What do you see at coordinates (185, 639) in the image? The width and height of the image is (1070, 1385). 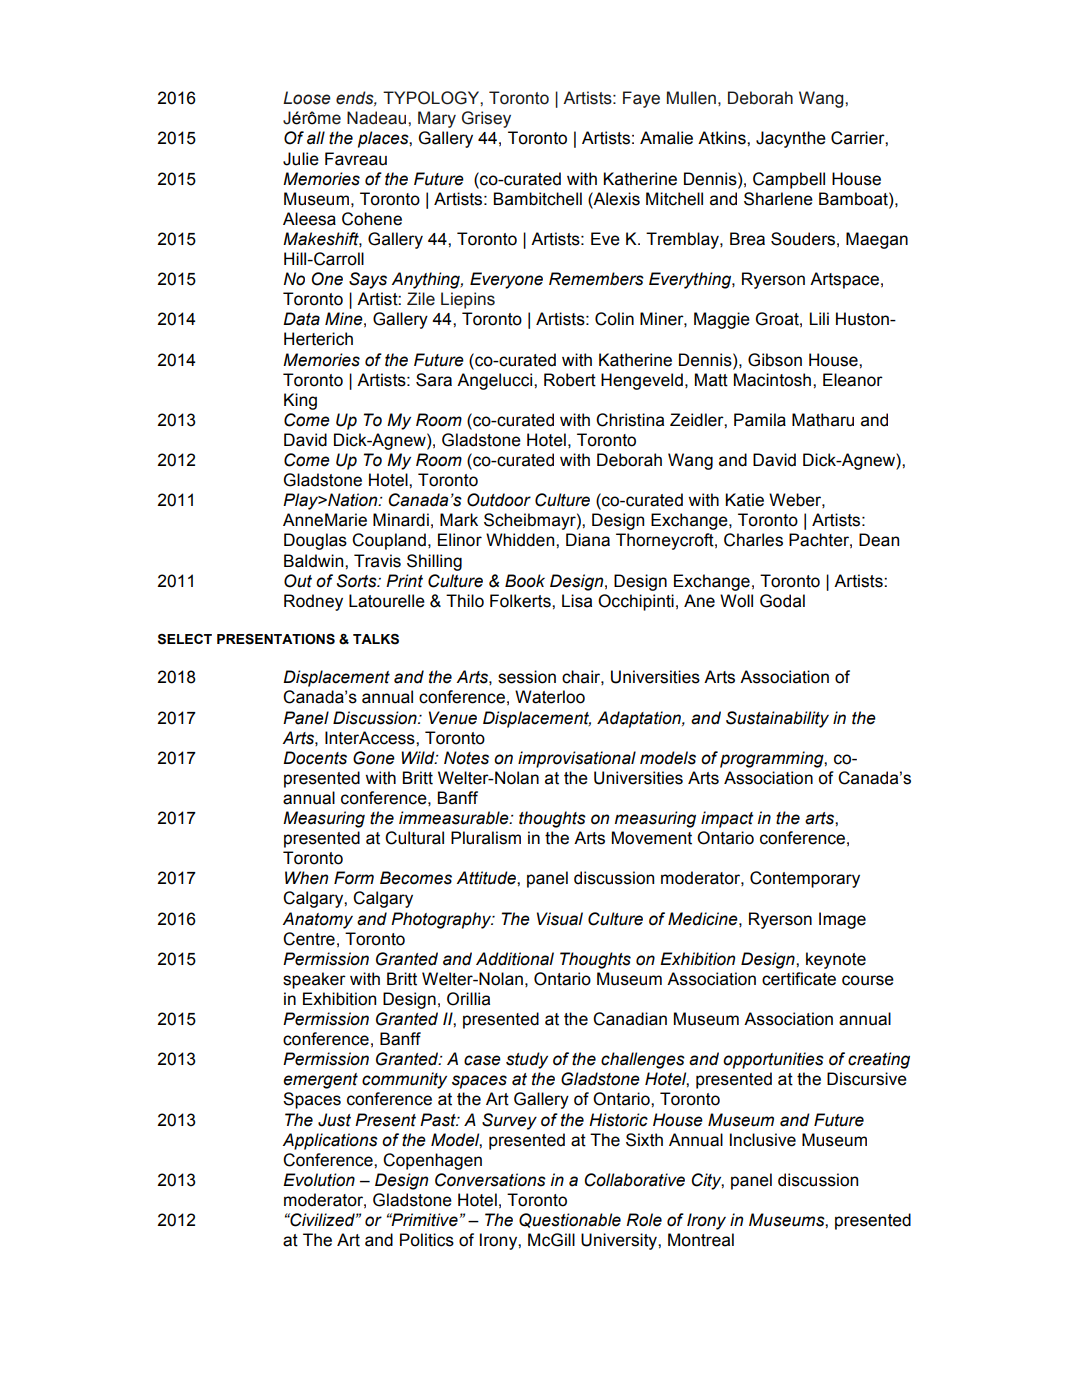 I see `SELECT` at bounding box center [185, 639].
